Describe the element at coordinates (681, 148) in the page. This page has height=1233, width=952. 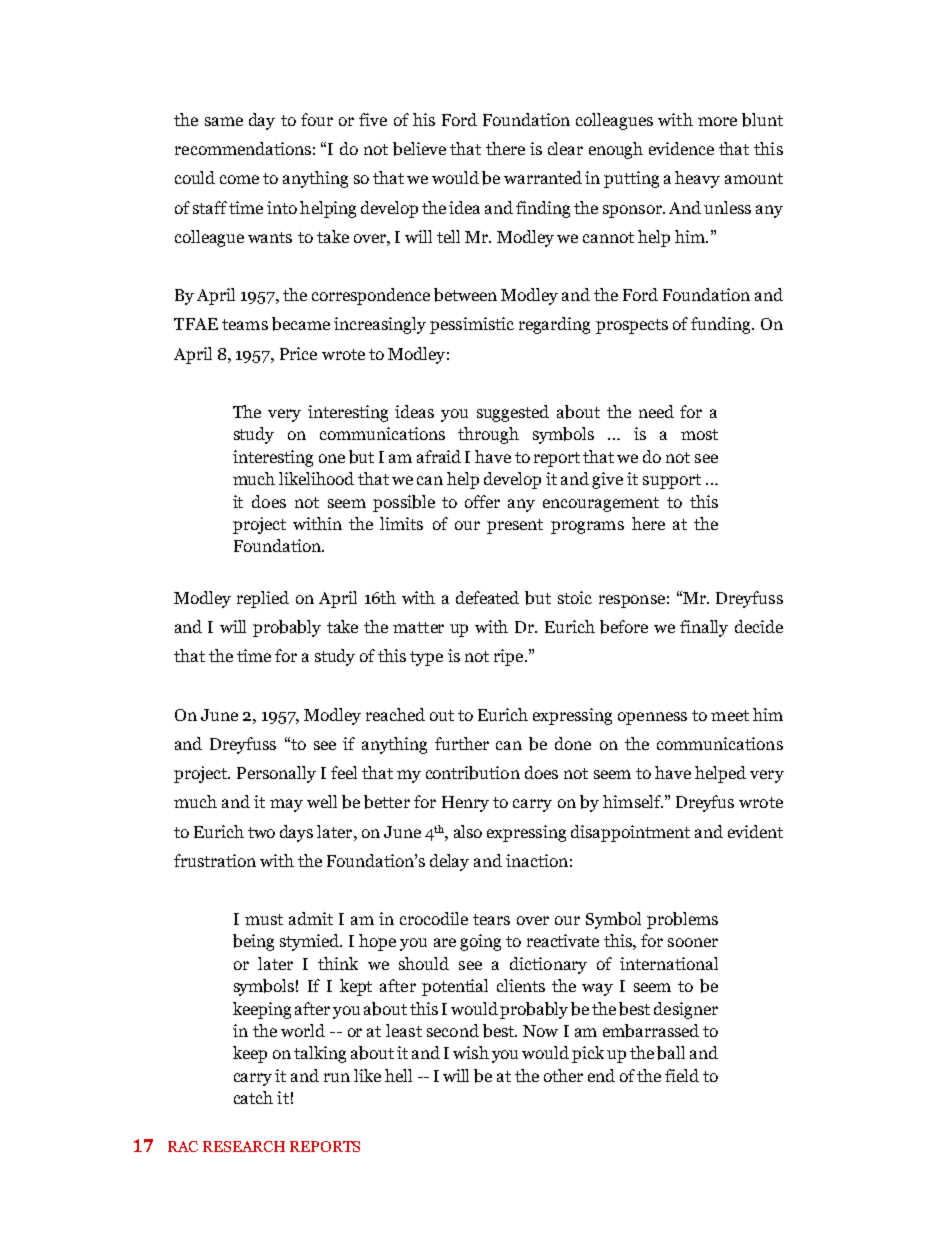
I see `evidence` at that location.
